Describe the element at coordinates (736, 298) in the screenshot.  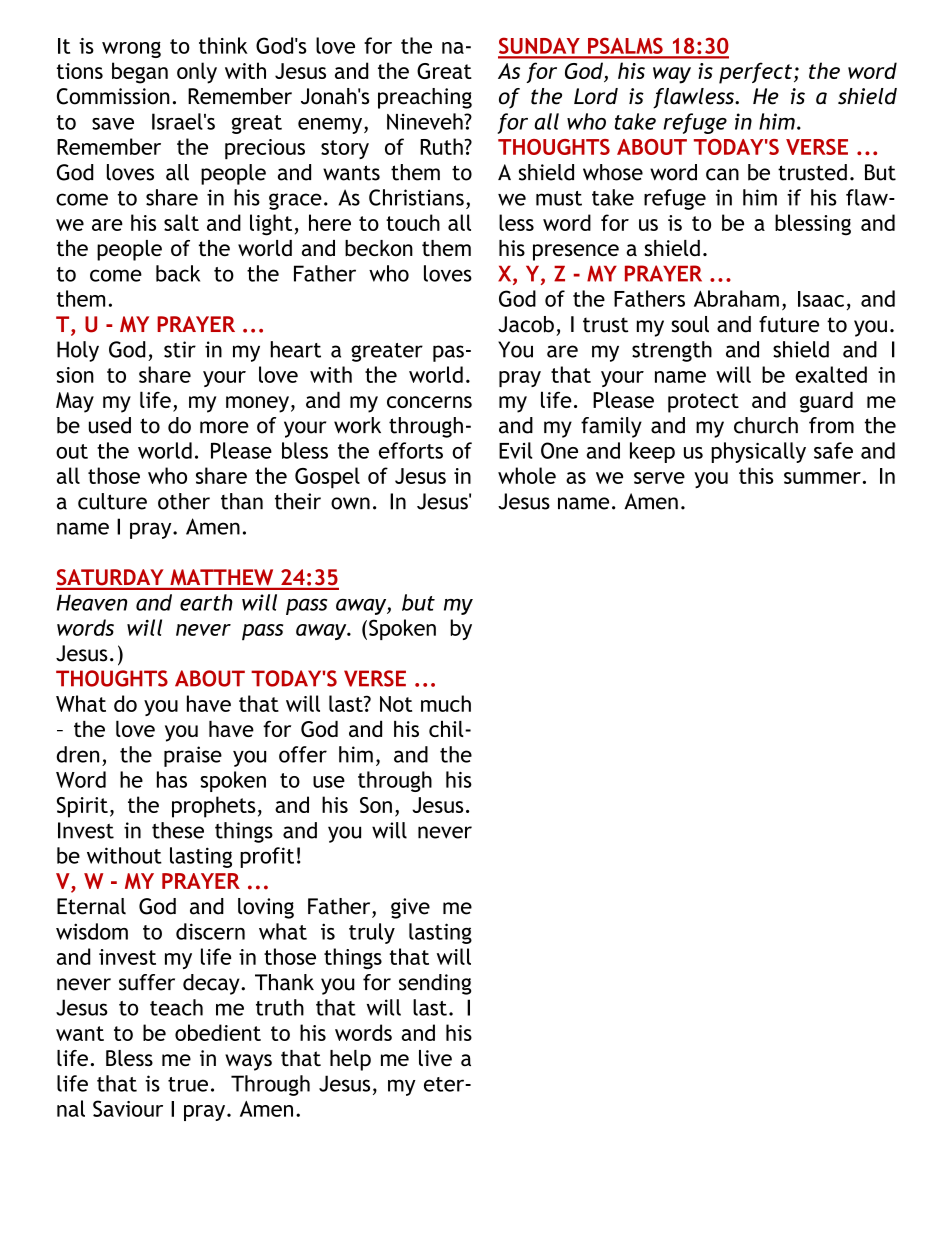
I see `Abraham` at that location.
